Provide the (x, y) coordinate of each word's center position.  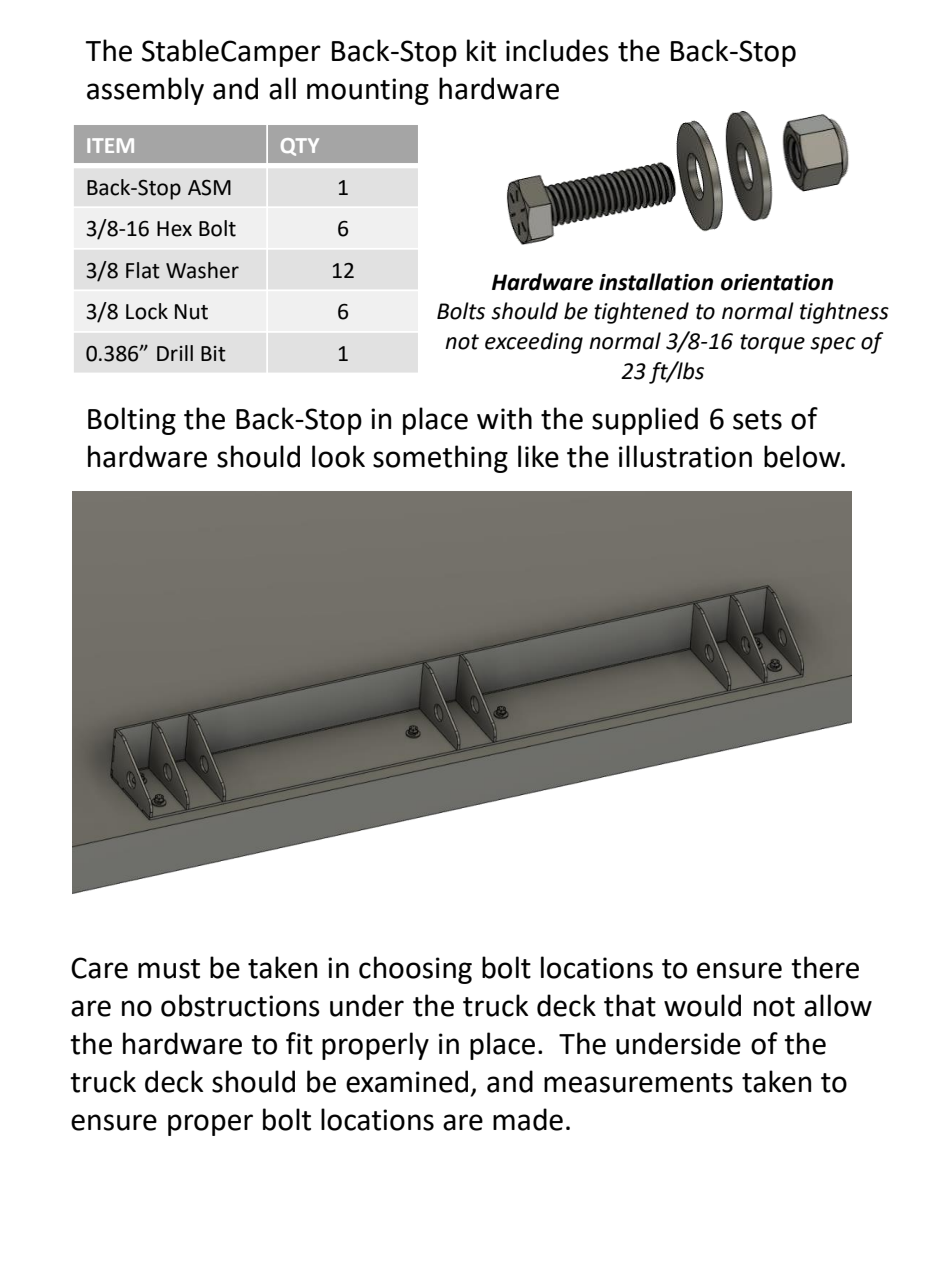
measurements (638, 1083)
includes (557, 50)
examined (407, 1081)
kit (481, 50)
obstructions (240, 1005)
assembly (145, 91)
